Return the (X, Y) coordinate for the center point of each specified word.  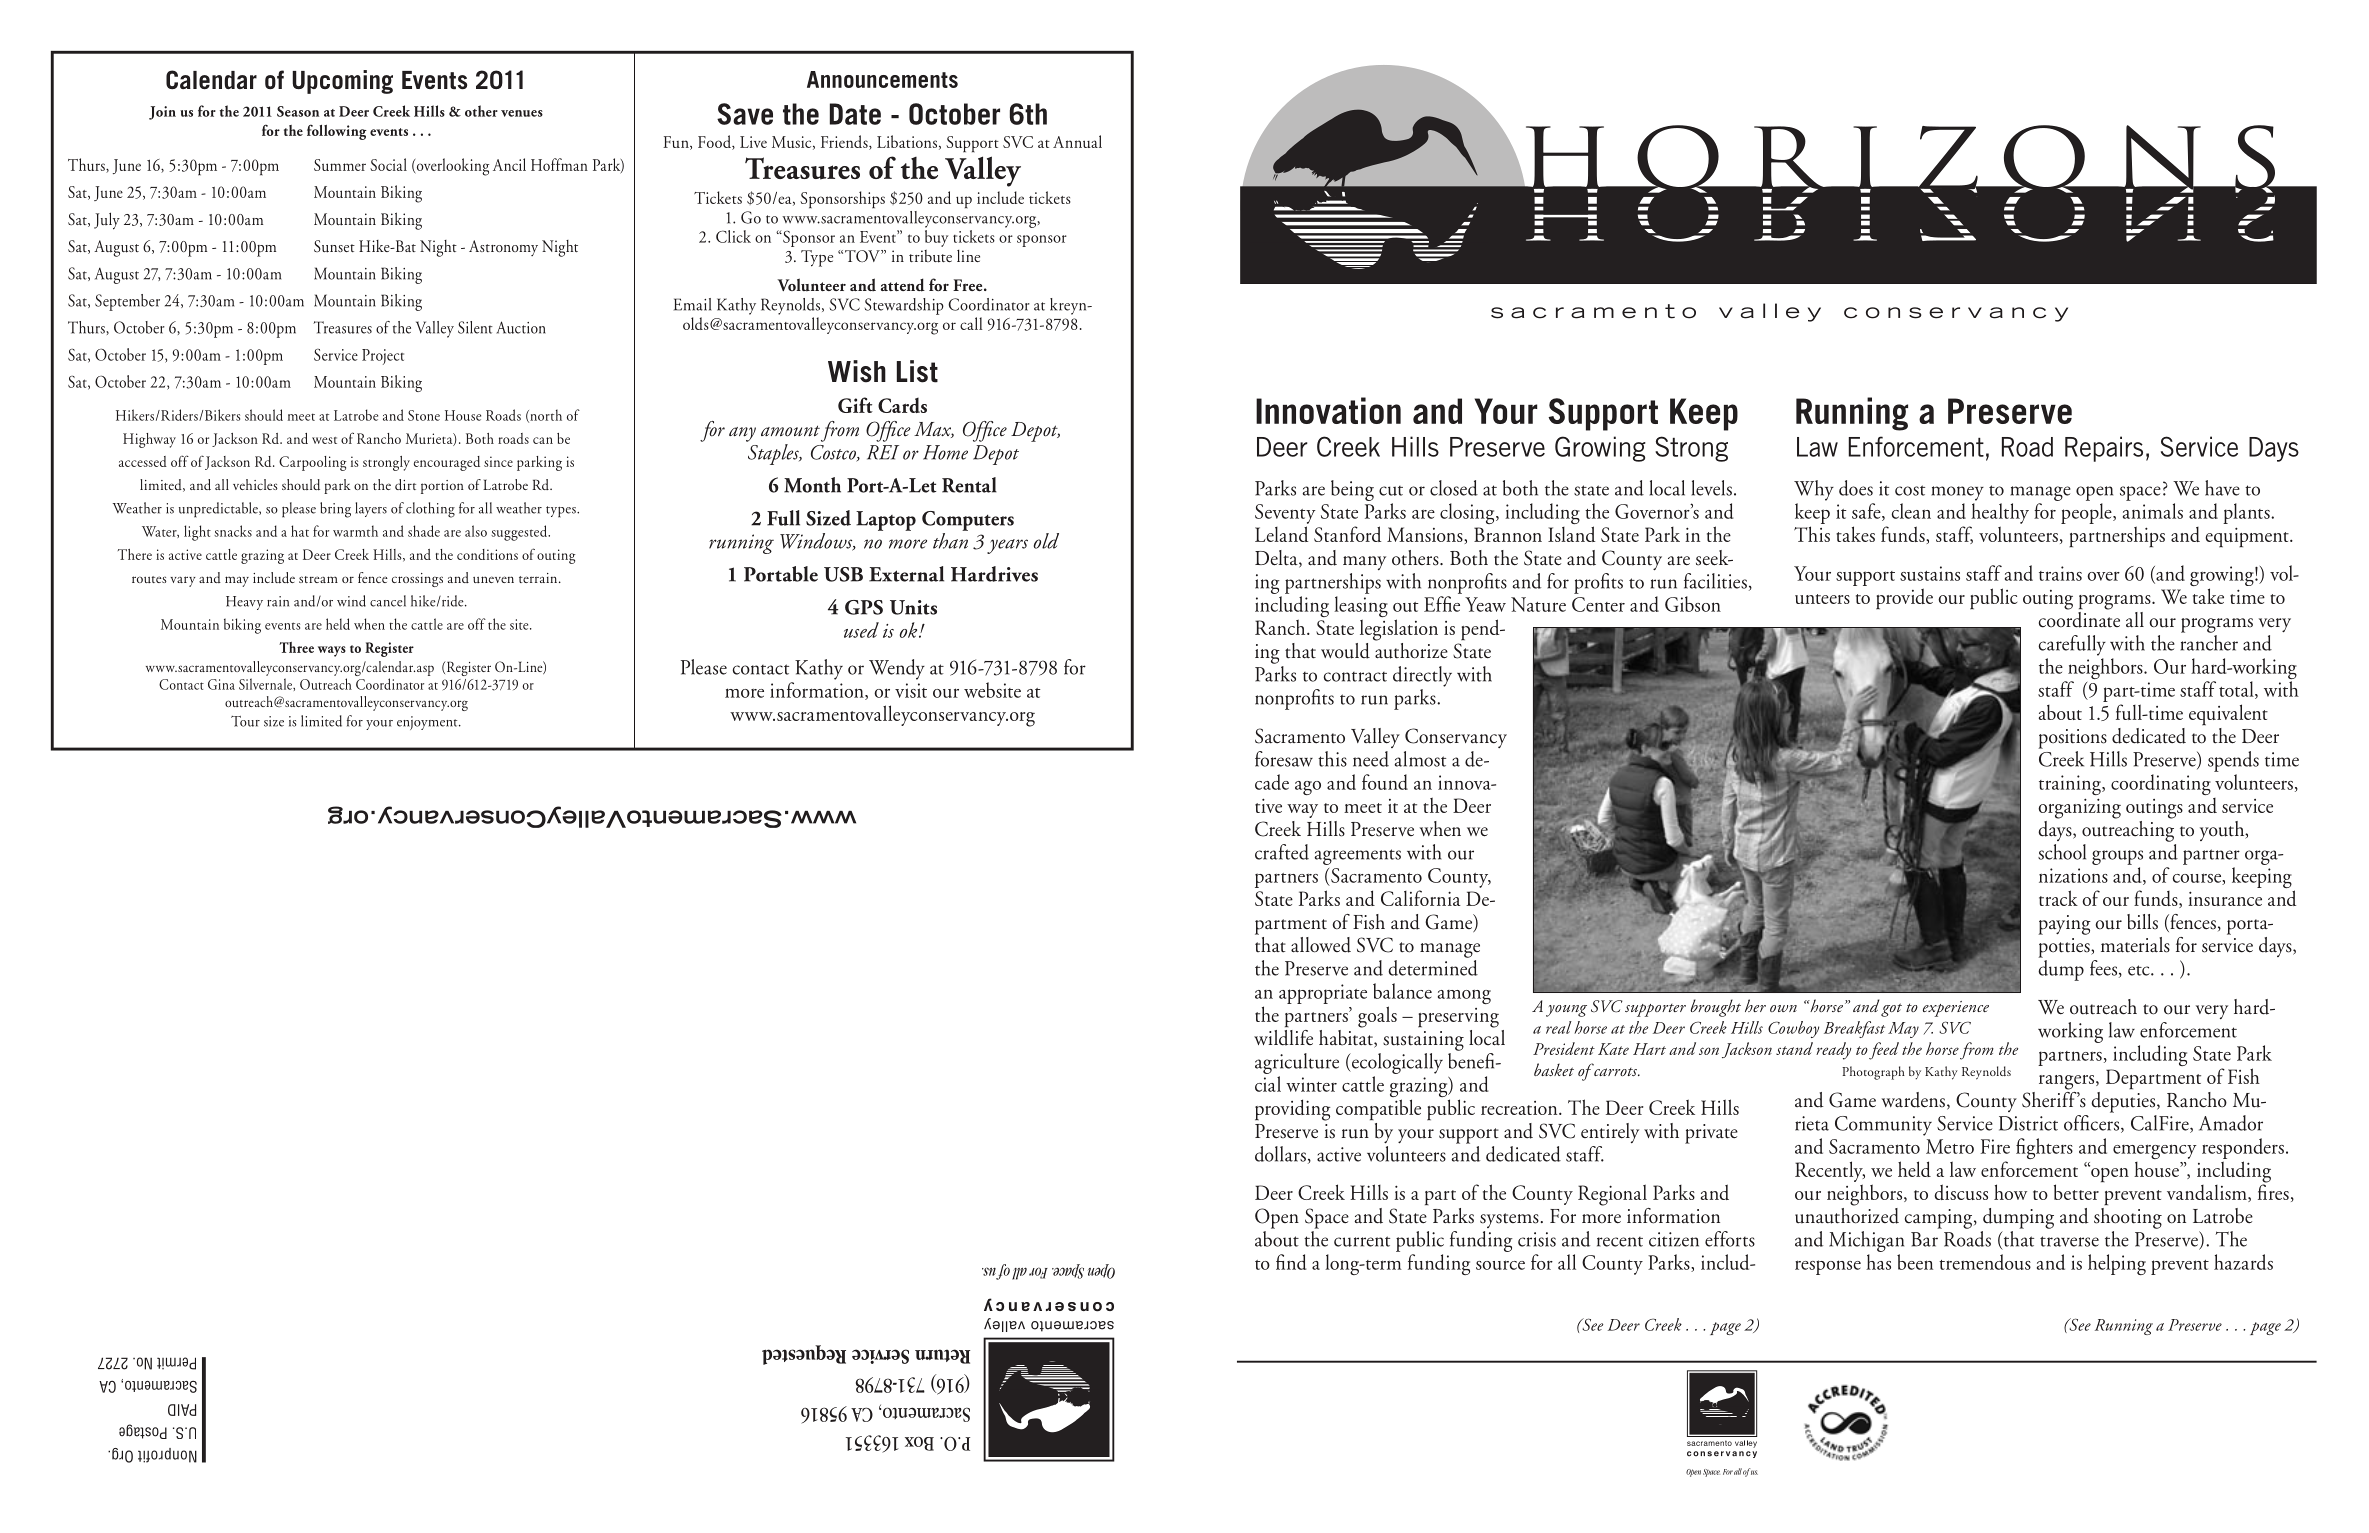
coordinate (2079, 618)
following (337, 132)
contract (1355, 677)
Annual (1077, 141)
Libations (907, 141)
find (1291, 1262)
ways (332, 651)
